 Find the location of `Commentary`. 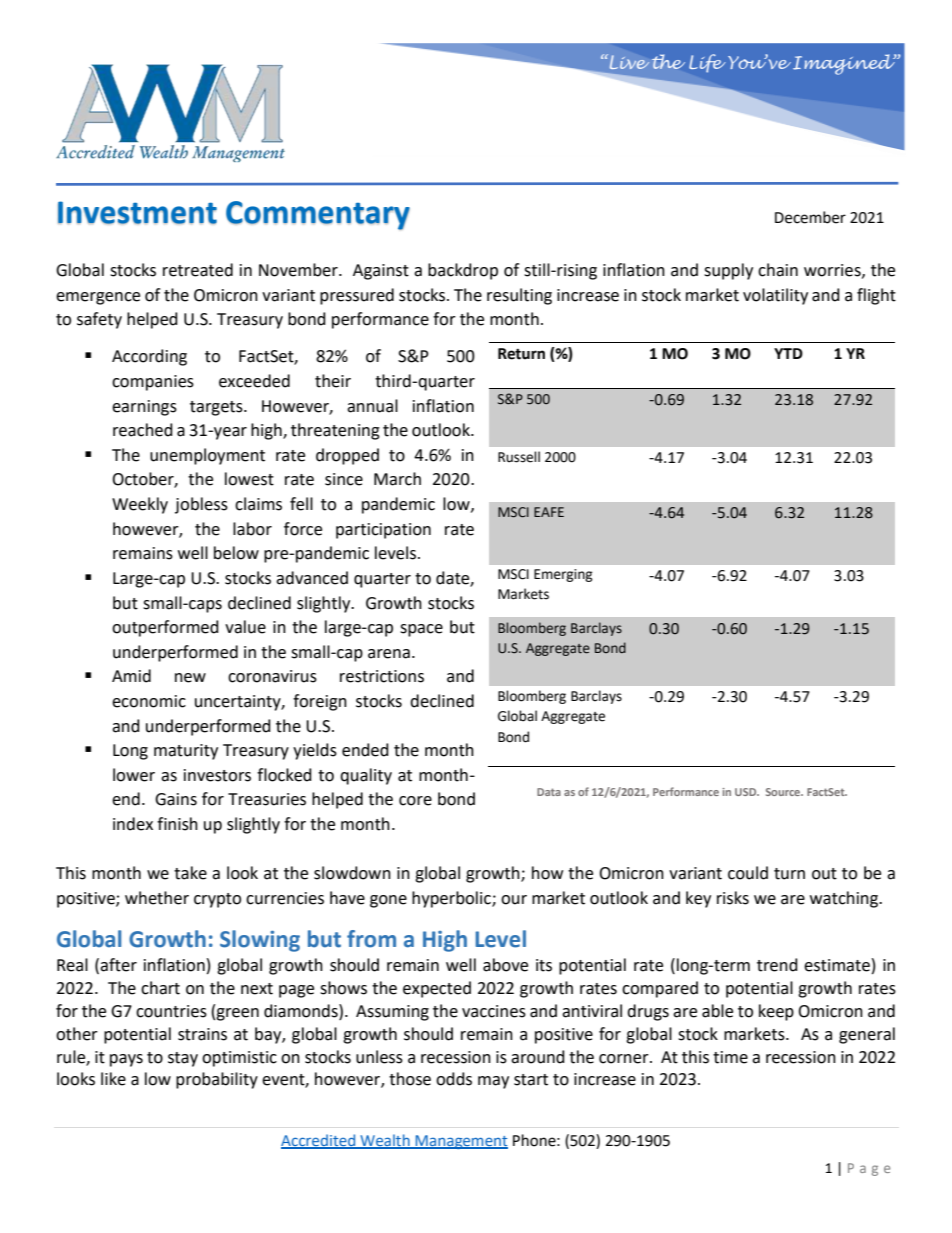

Commentary is located at coordinates (318, 215).
